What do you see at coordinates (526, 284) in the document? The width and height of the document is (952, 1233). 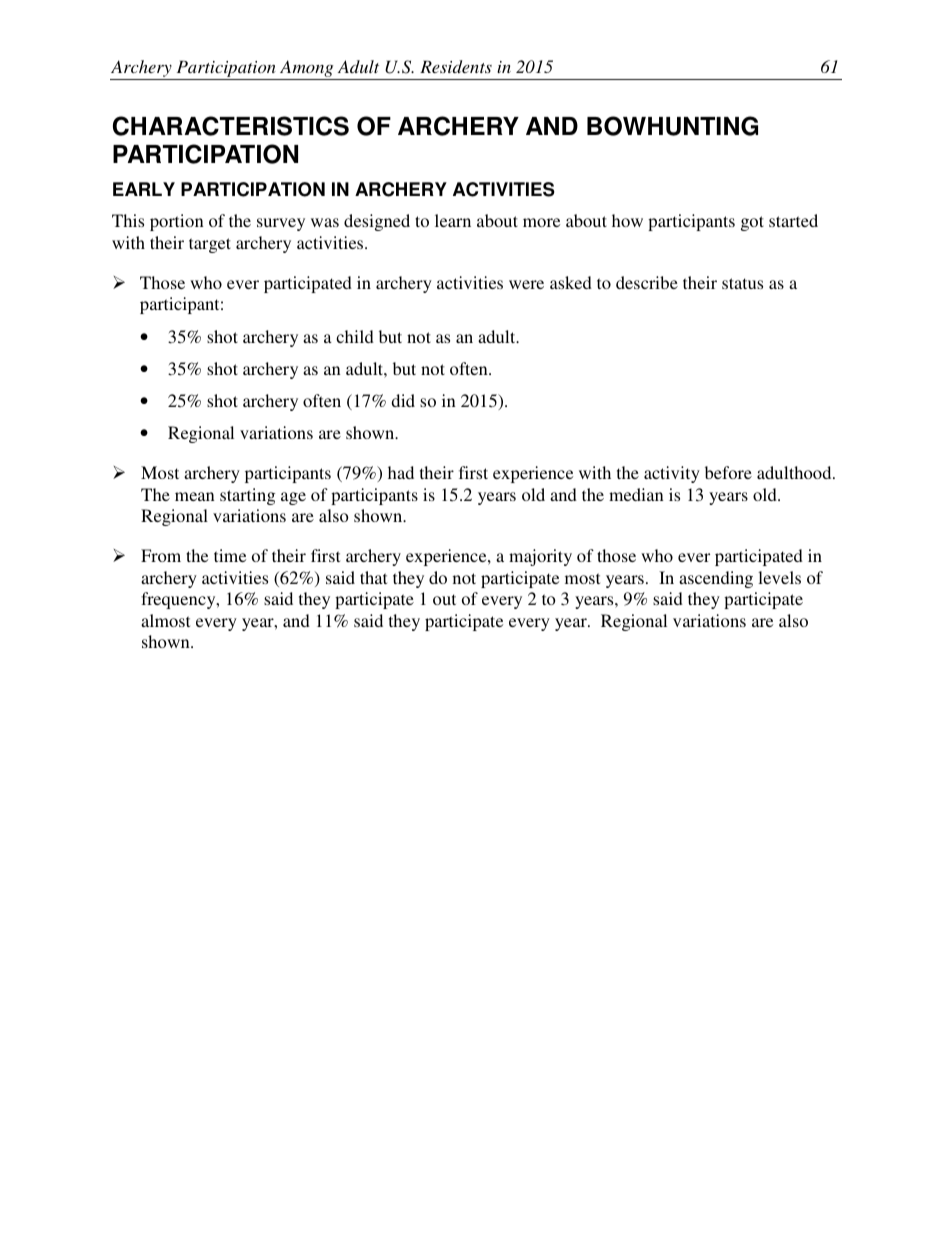 I see `were` at bounding box center [526, 284].
